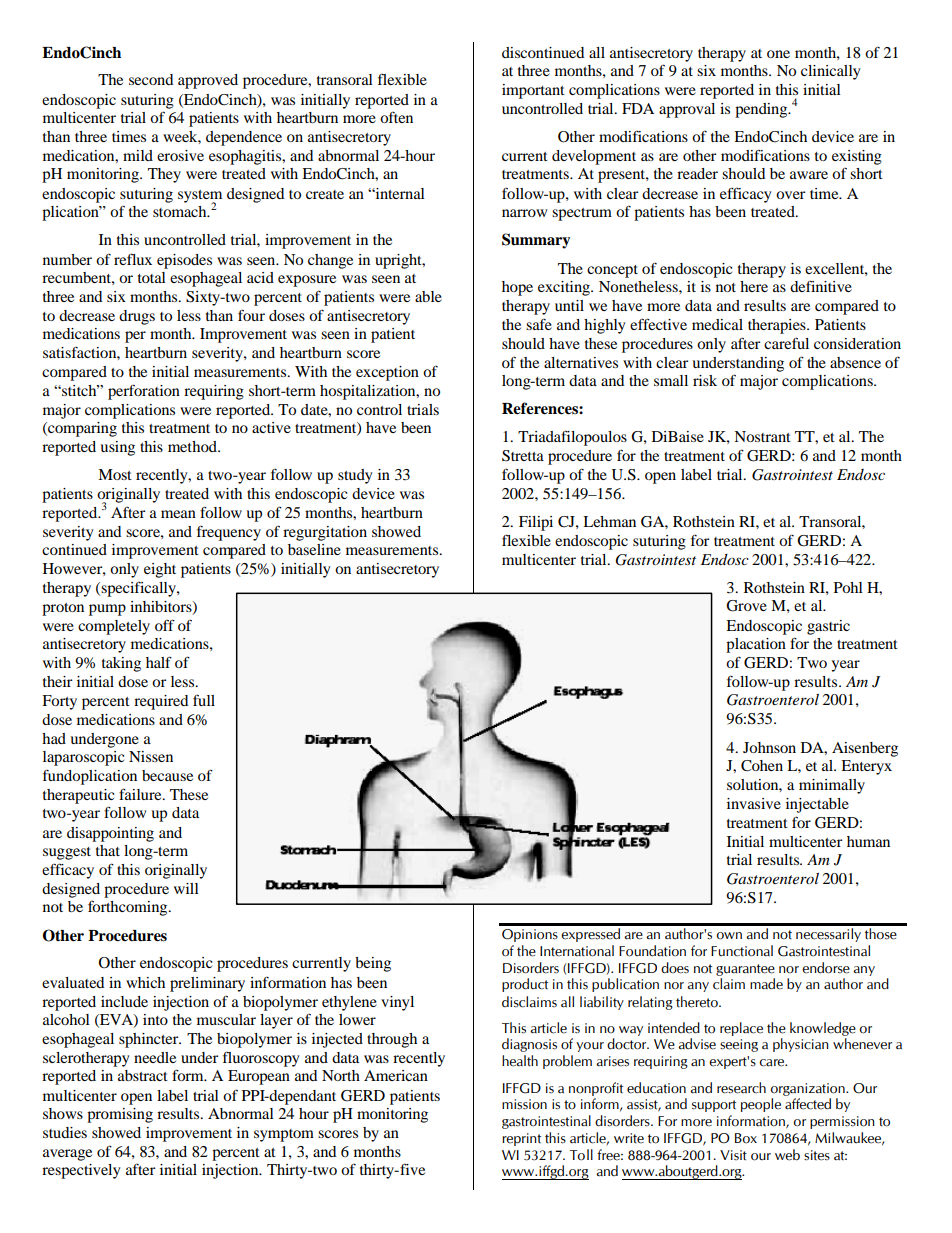 Image resolution: width=952 pixels, height=1233 pixels. What do you see at coordinates (355, 476) in the screenshot?
I see `study` at bounding box center [355, 476].
